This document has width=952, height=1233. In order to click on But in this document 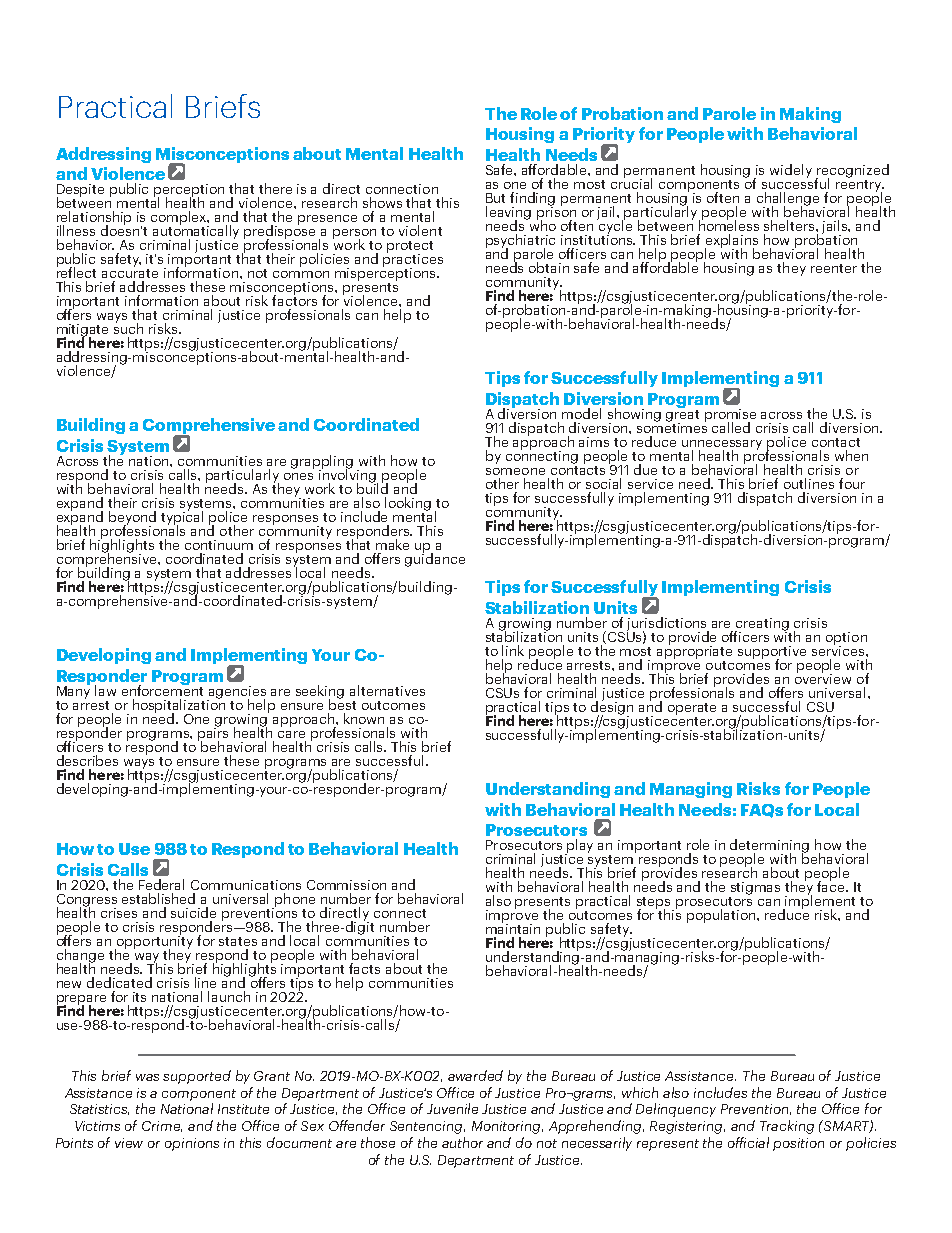, I will do `click(495, 198)`.
